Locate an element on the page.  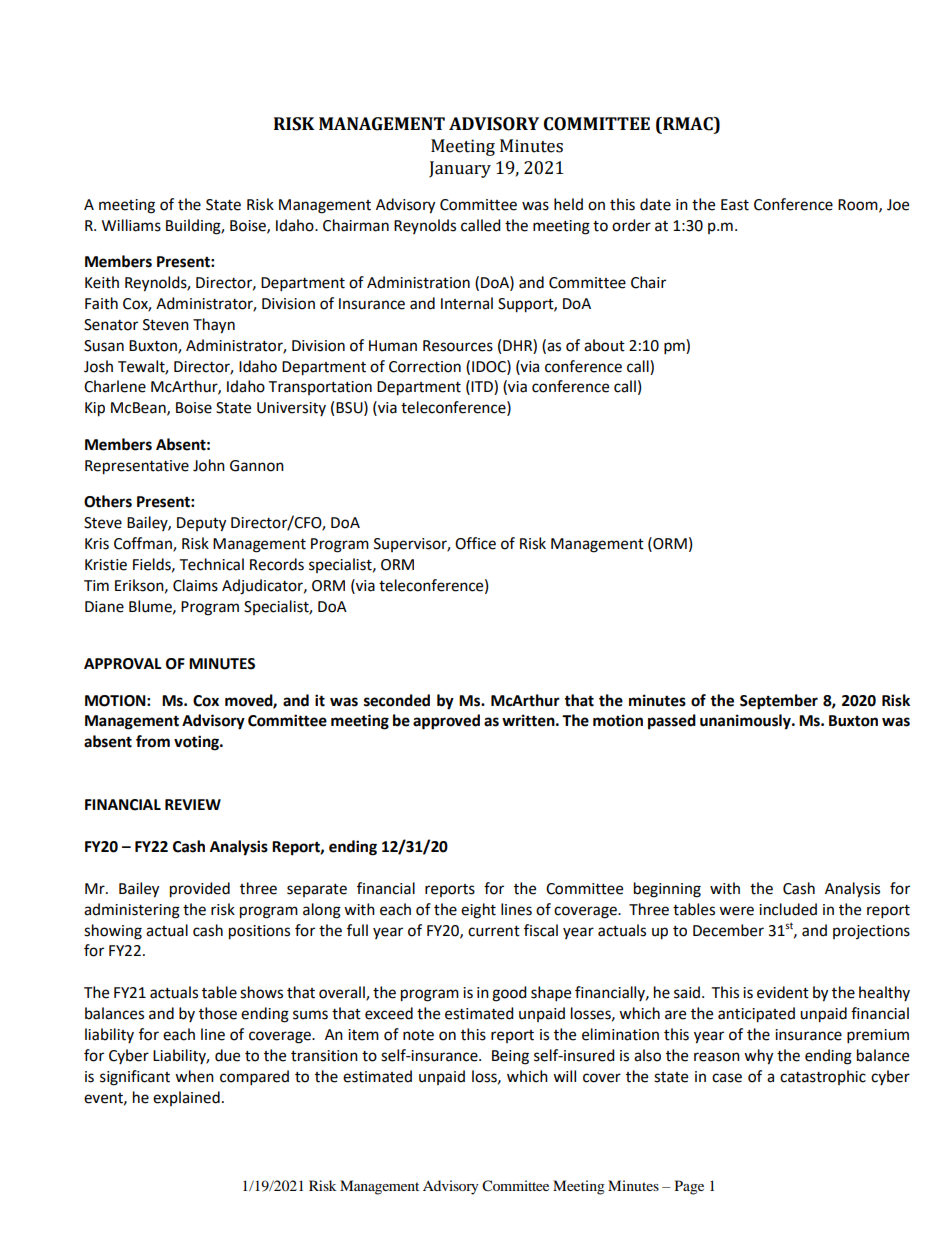
APPROVAL is located at coordinates (123, 664).
